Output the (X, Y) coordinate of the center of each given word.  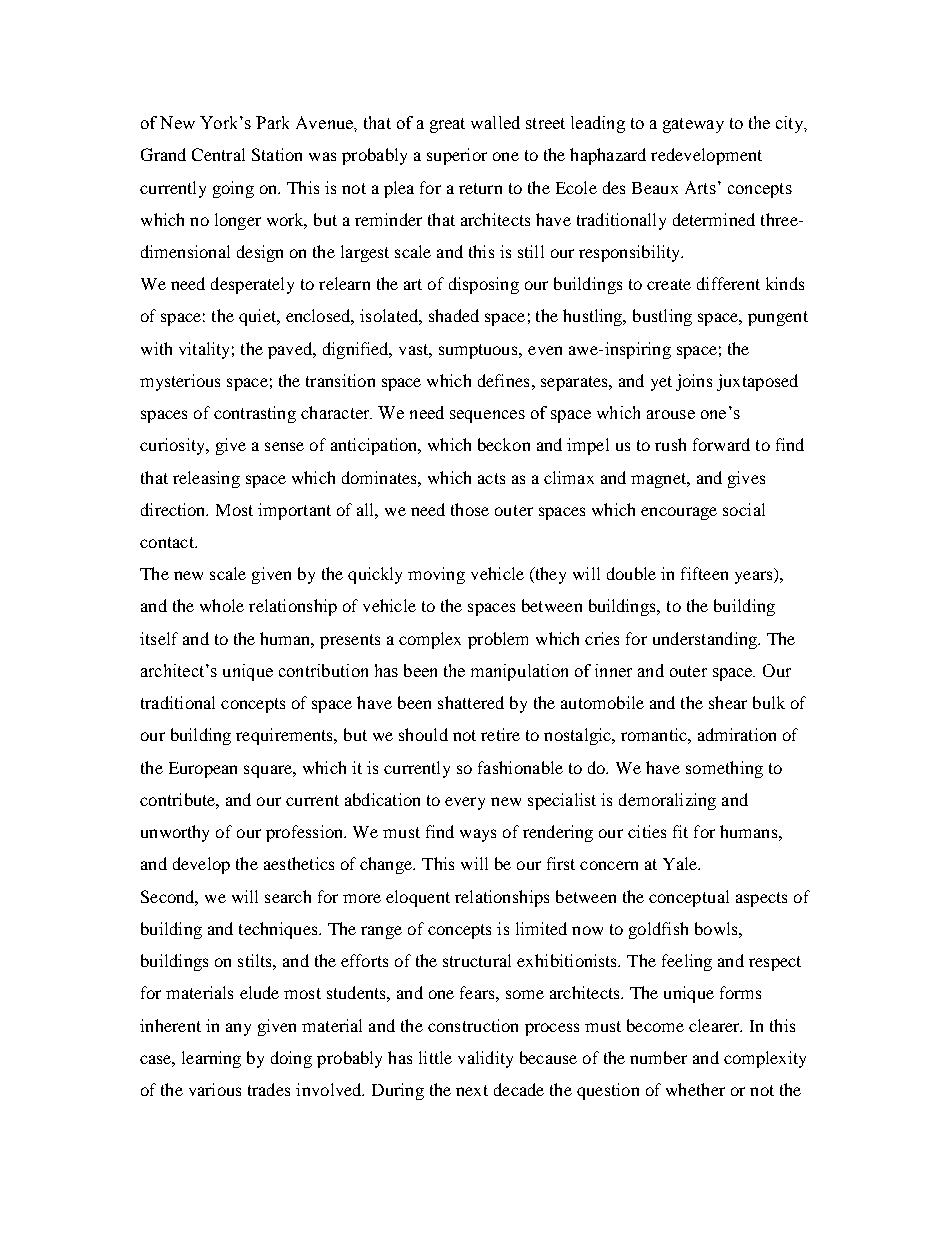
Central (218, 154)
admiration (737, 734)
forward (721, 444)
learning (211, 1059)
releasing (206, 479)
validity (485, 1059)
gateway (693, 125)
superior (457, 156)
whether (695, 1089)
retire (500, 734)
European (203, 770)
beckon (504, 444)
